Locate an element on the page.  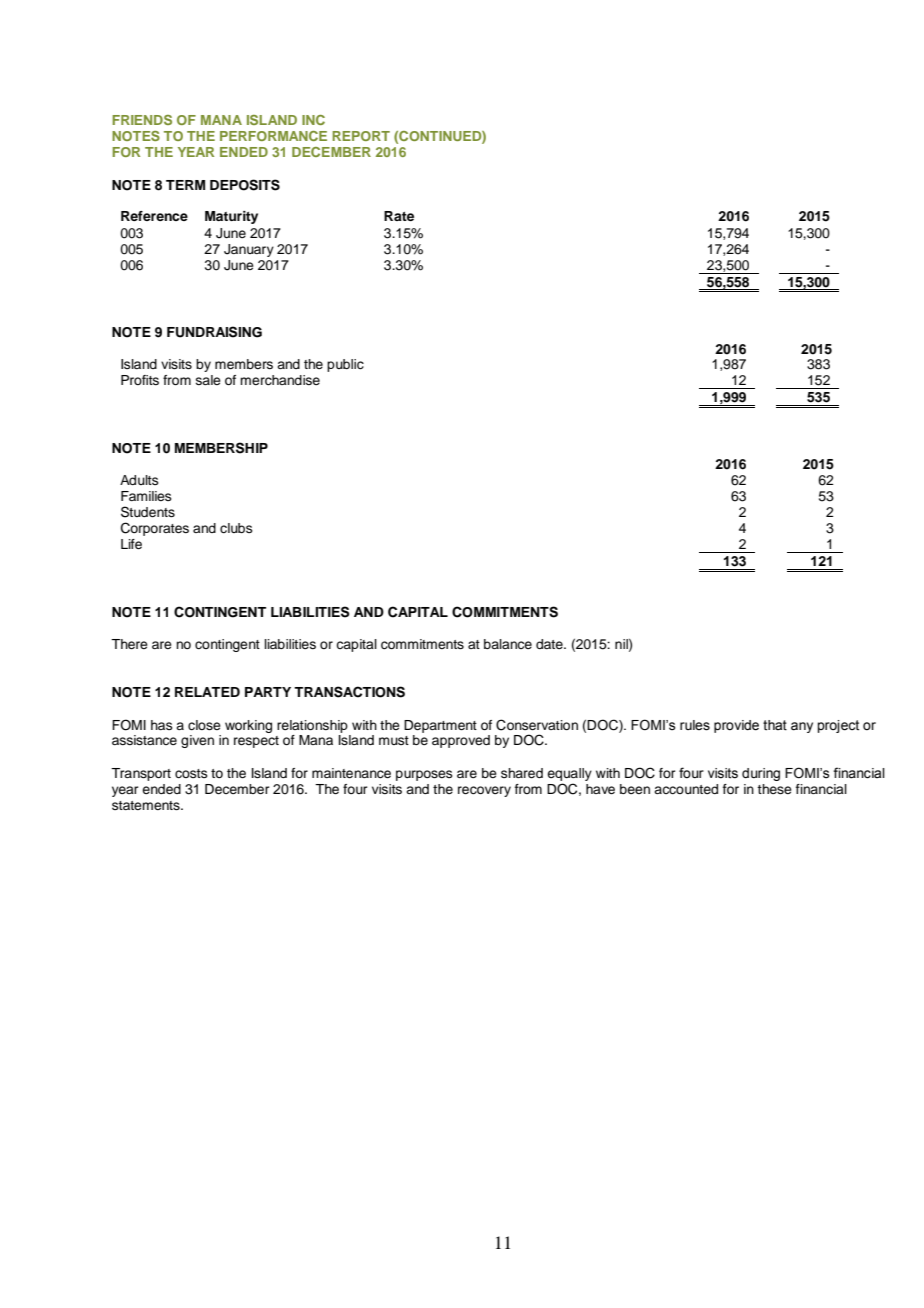
FUNDRAISING is located at coordinates (214, 332).
